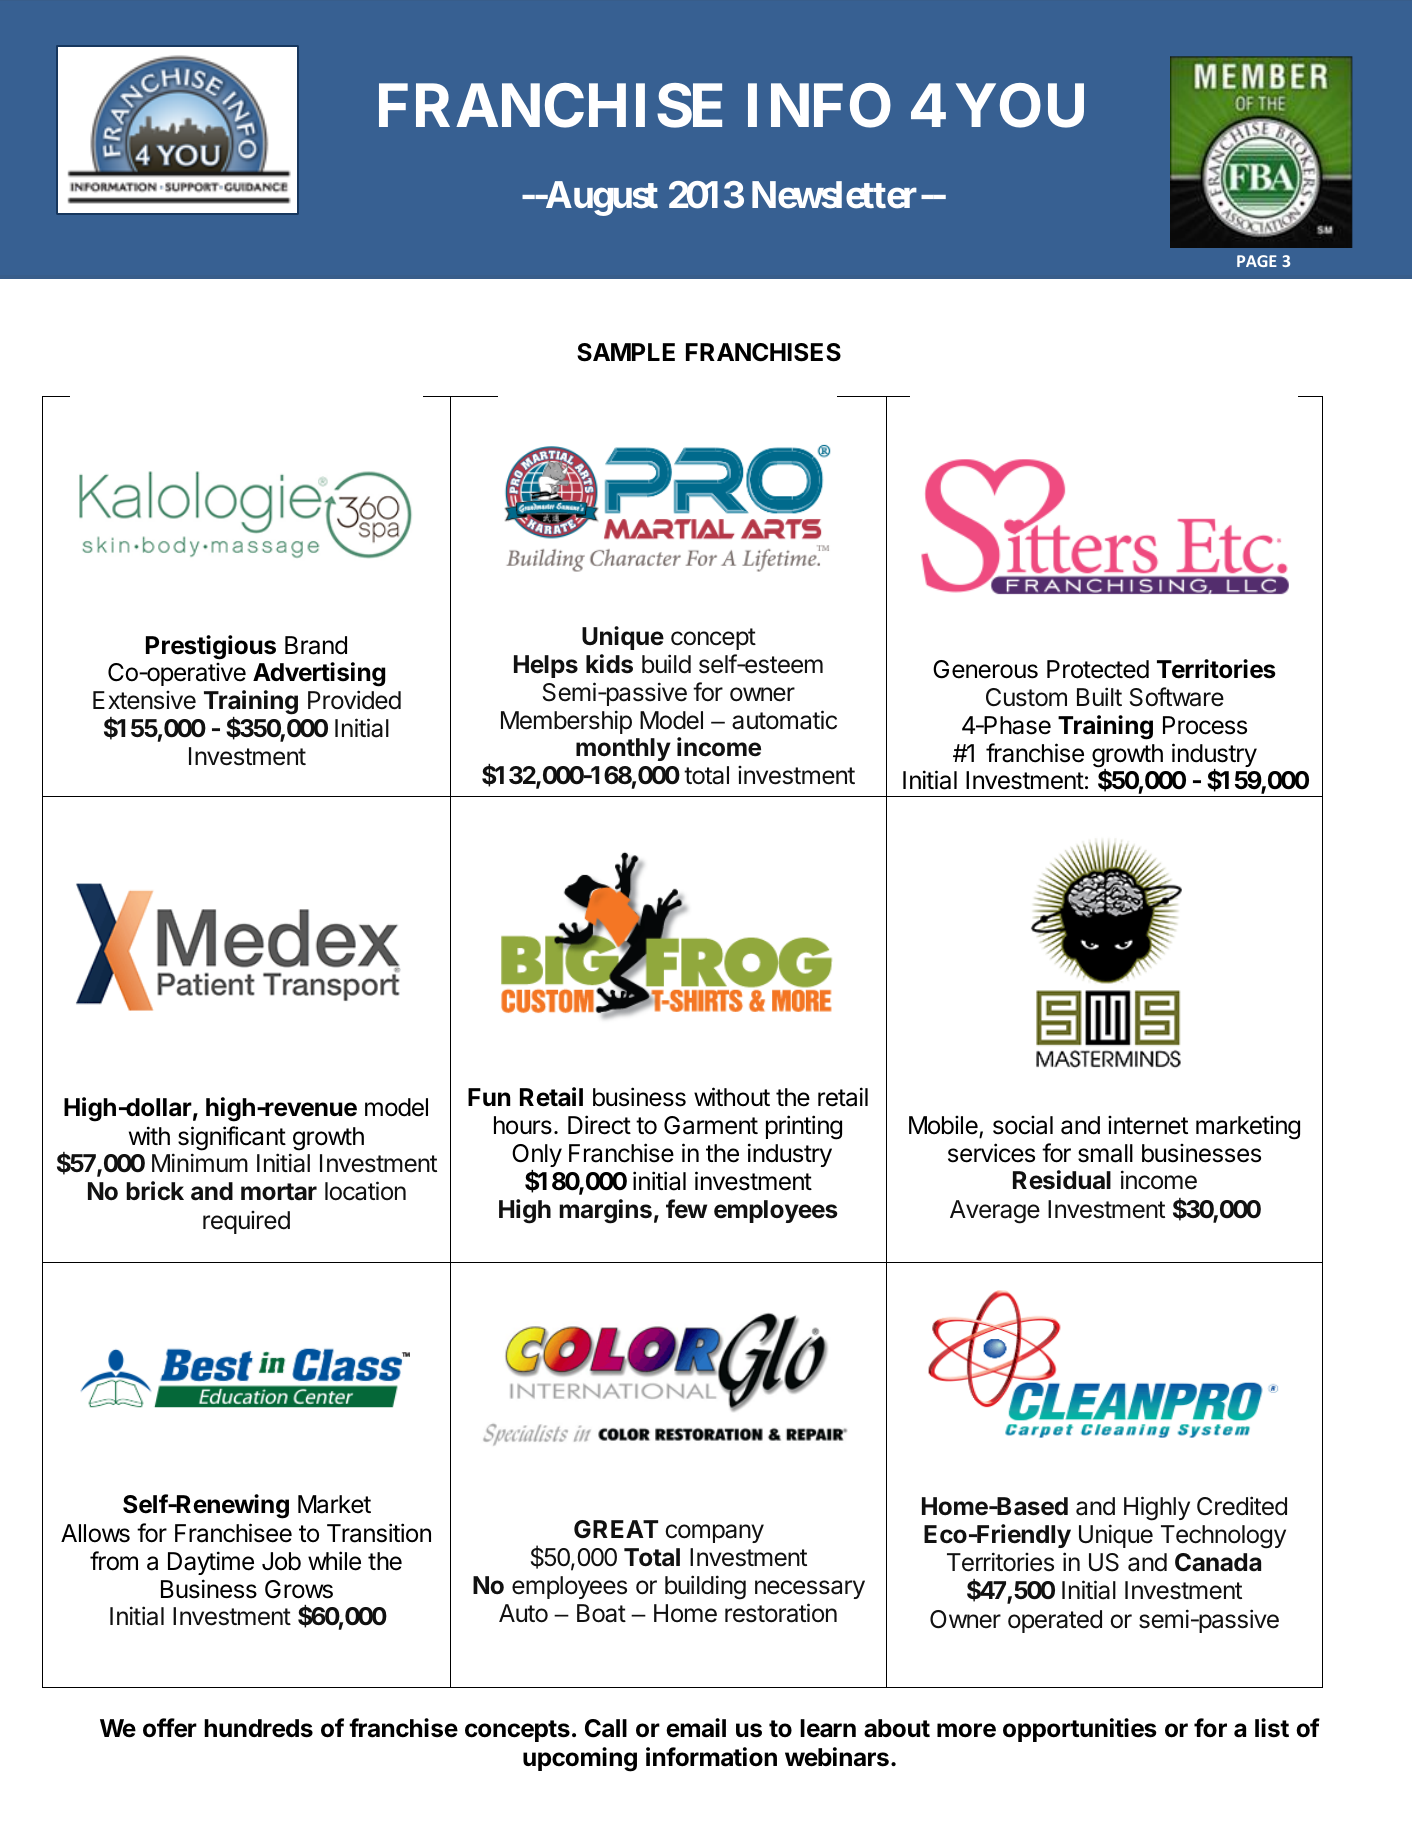 The image size is (1412, 1828). Describe the element at coordinates (696, 1728) in the screenshot. I see `email` at that location.
